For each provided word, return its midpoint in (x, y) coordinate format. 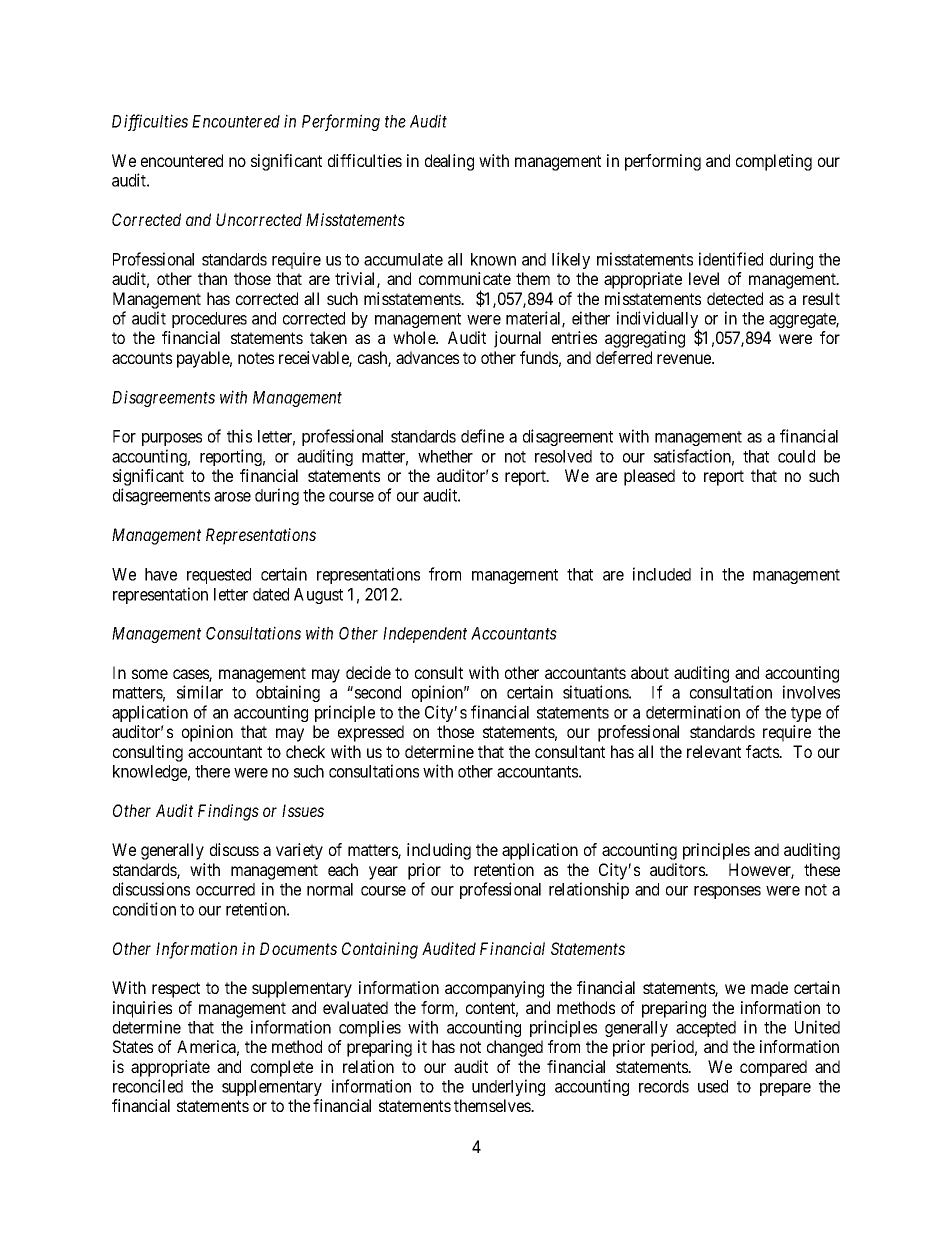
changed (515, 1048)
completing (774, 162)
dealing (449, 162)
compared (773, 1068)
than (212, 278)
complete (282, 1068)
